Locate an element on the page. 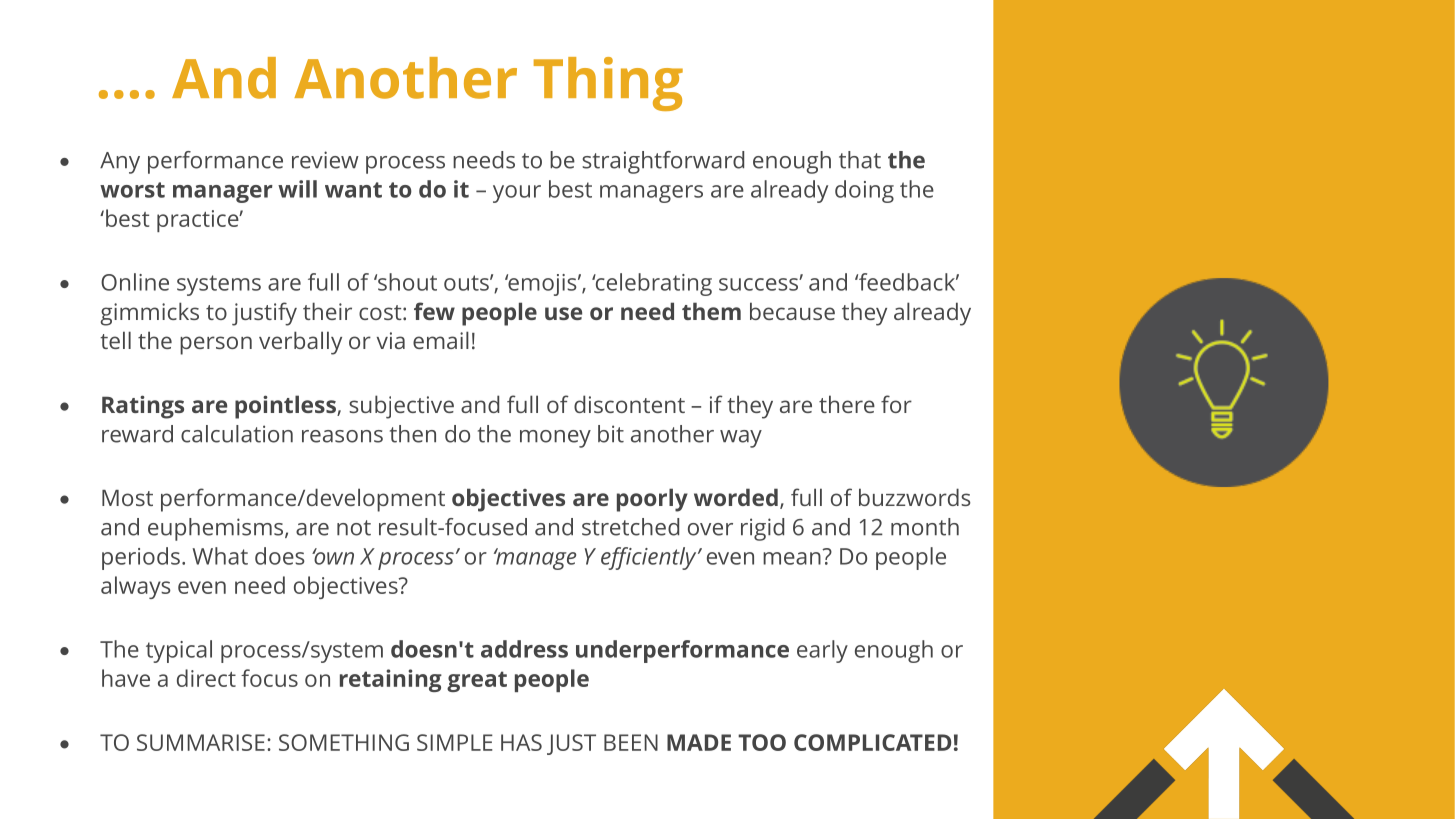  efficiently is located at coordinates (650, 558).
